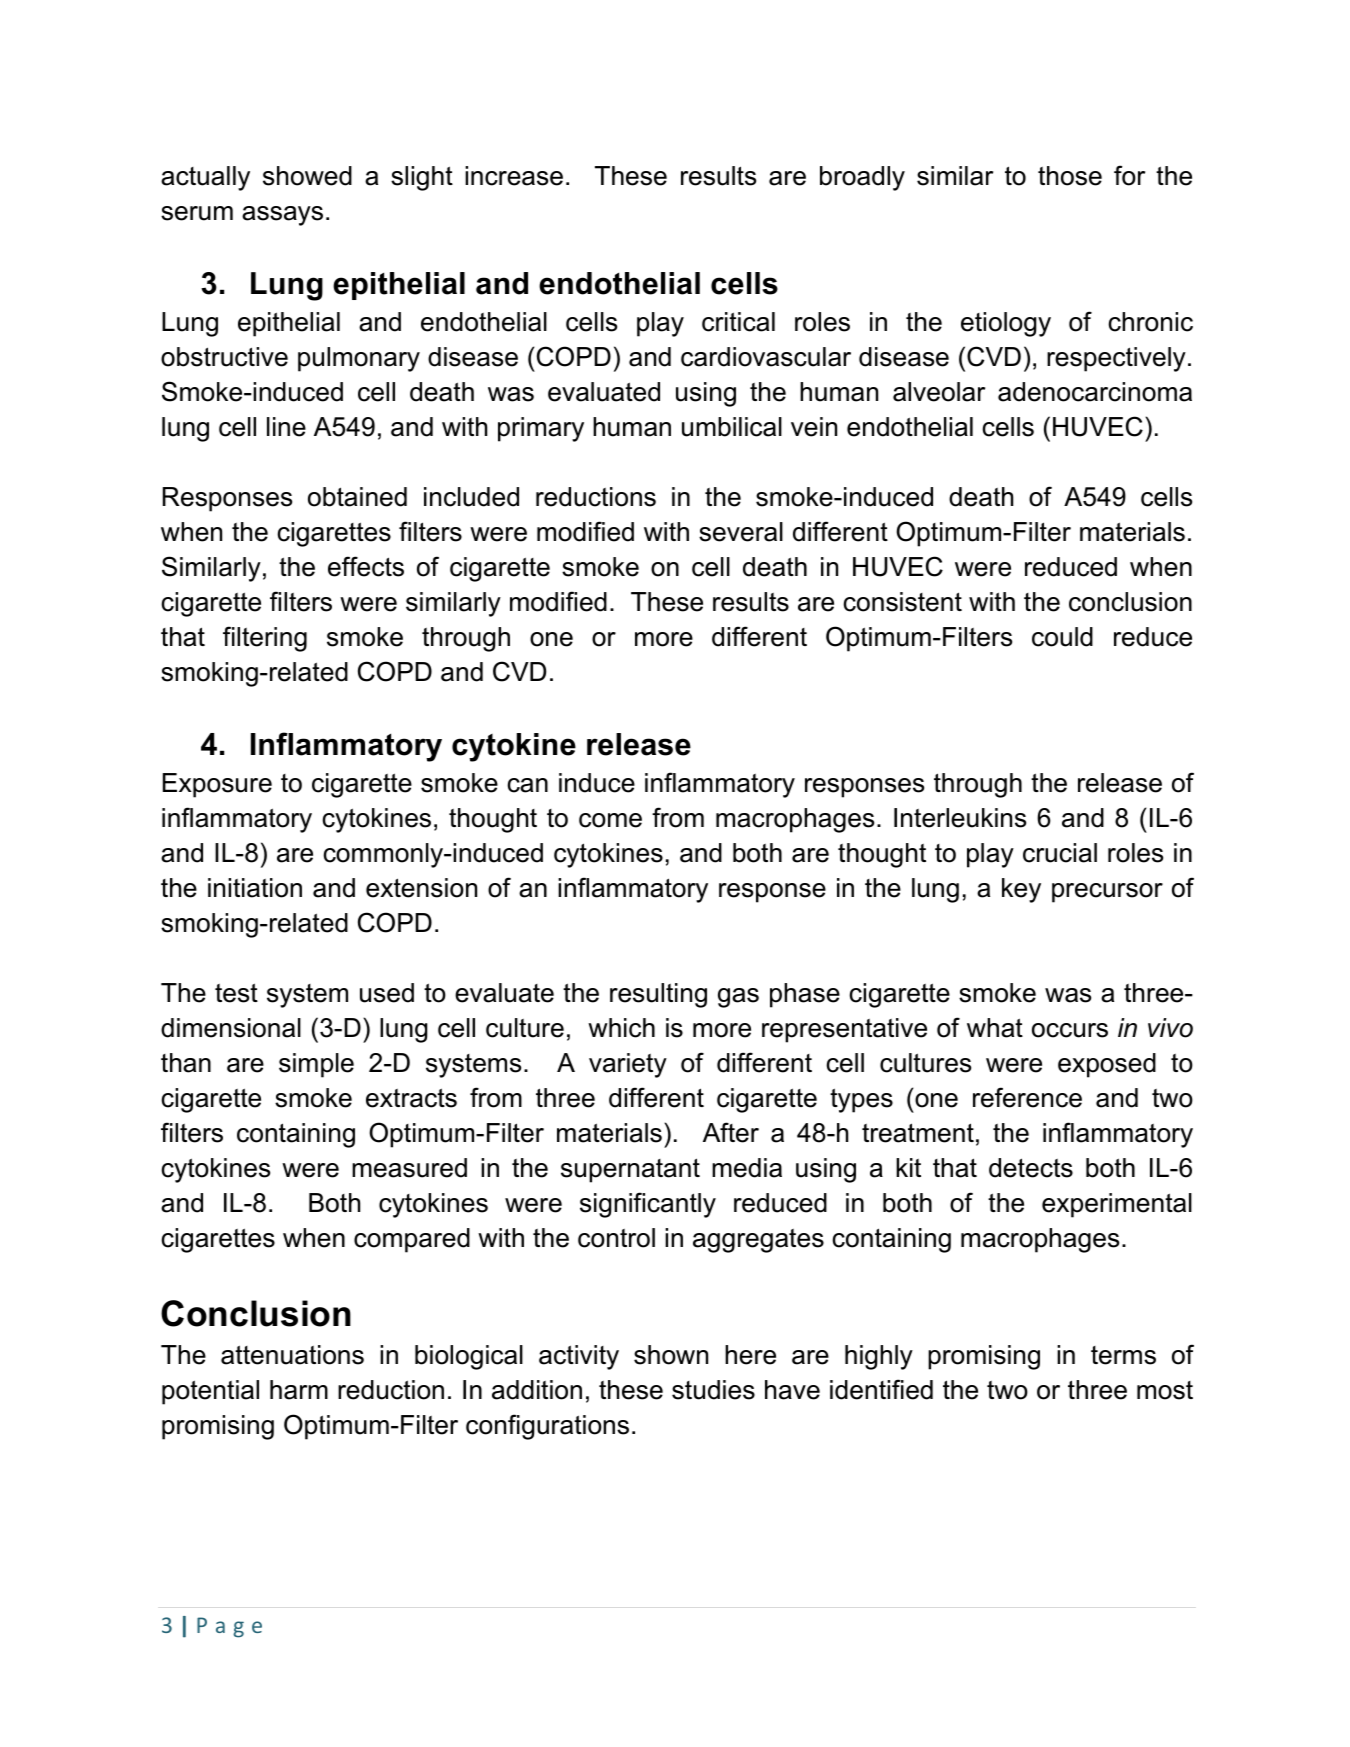  What do you see at coordinates (299, 1390) in the page?
I see `harm` at bounding box center [299, 1390].
